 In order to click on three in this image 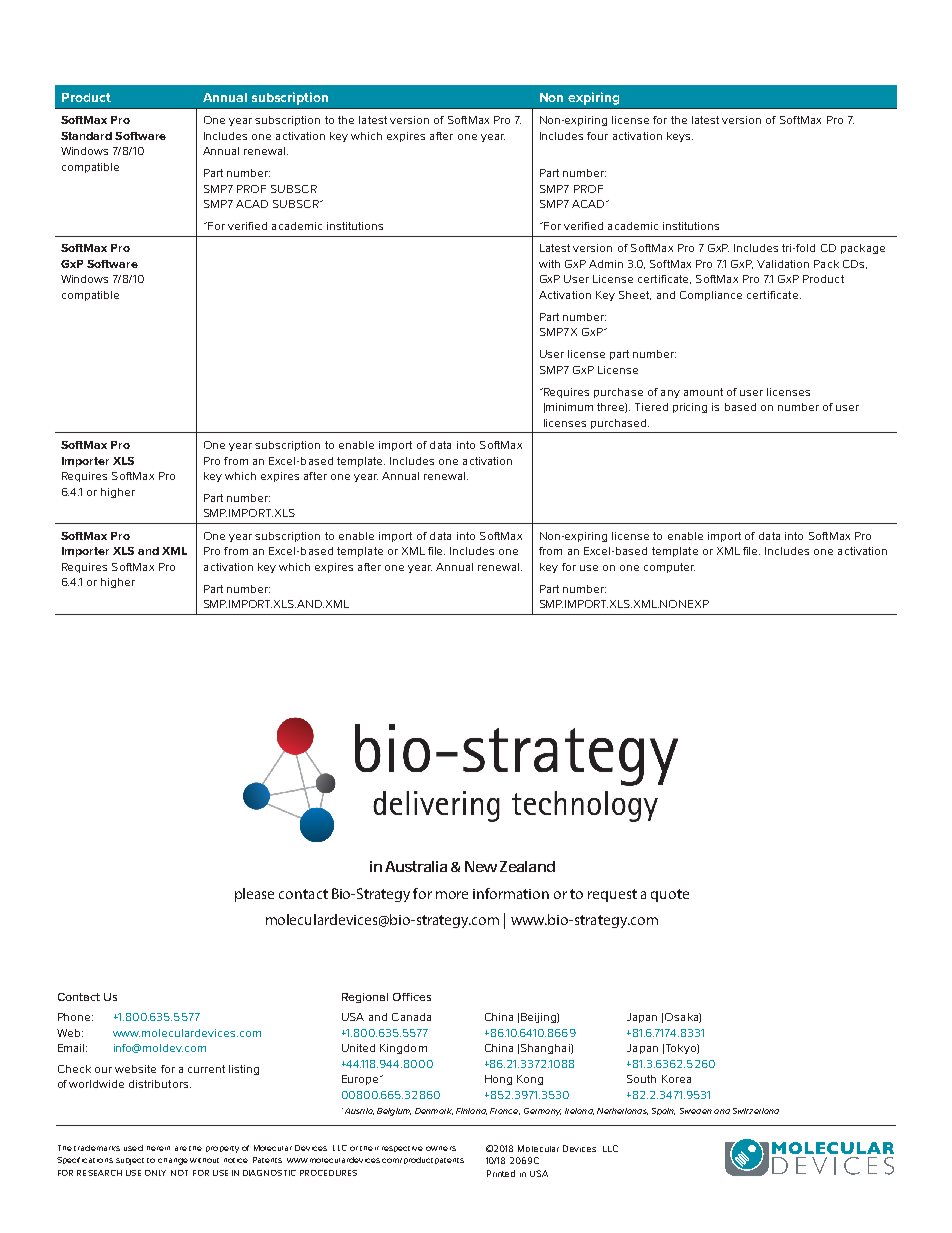, I will do `click(612, 408)`.
